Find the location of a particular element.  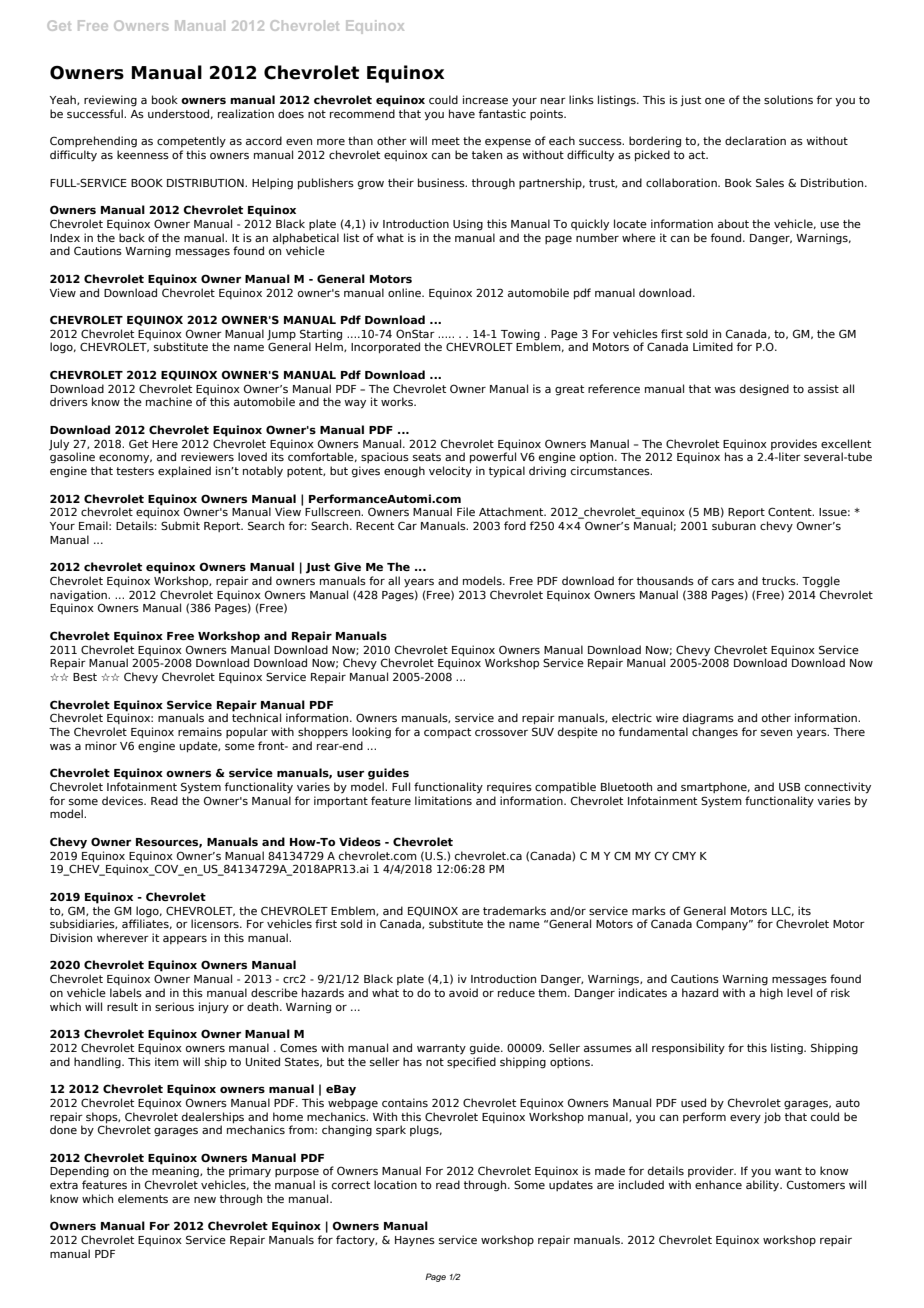

elements is located at coordinates (143, 1198).
